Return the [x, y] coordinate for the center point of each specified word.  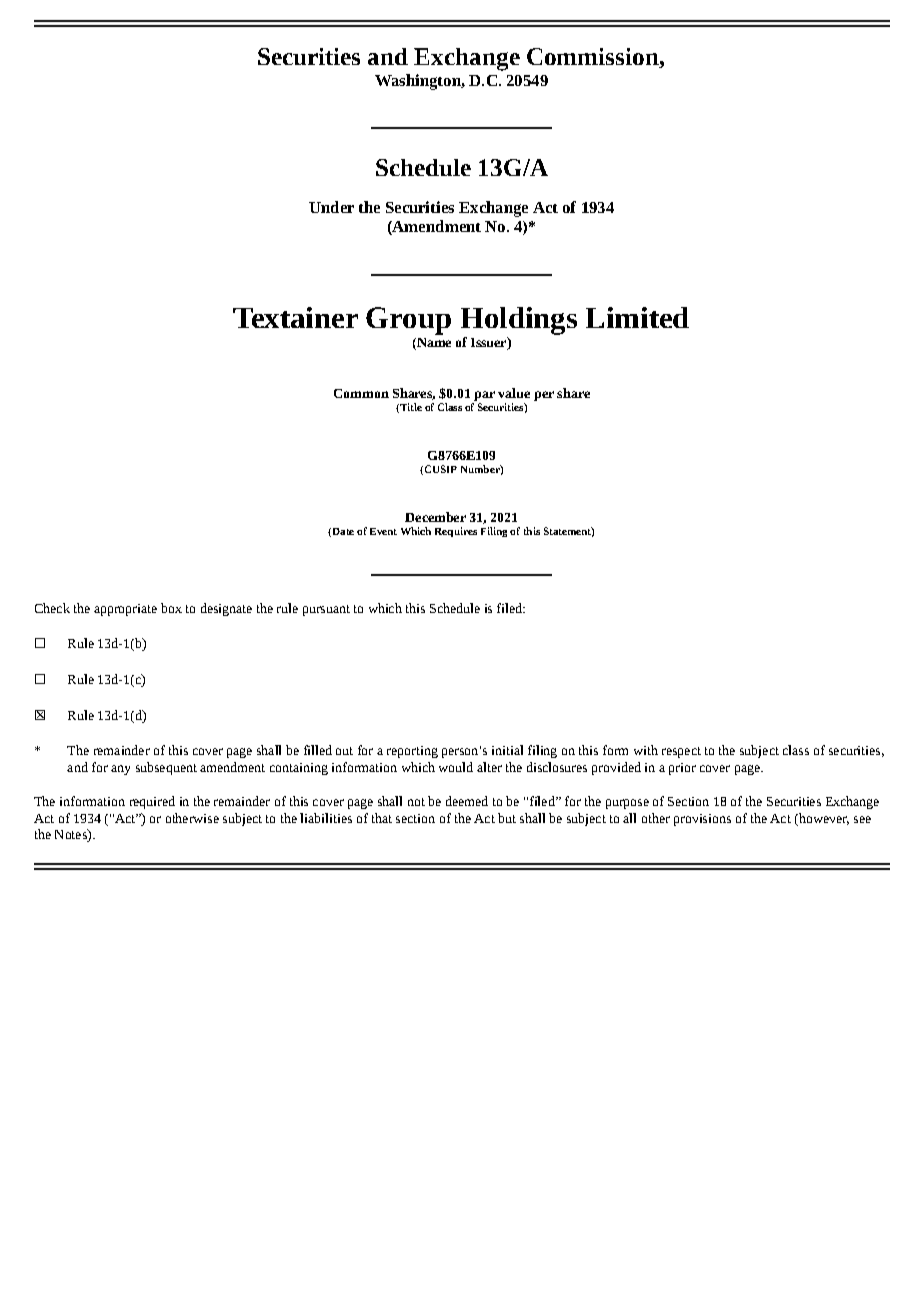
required [152, 802]
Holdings [519, 321]
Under [331, 207]
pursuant [326, 610]
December [435, 517]
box [171, 608]
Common [361, 393]
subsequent [166, 768]
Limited [637, 317]
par [484, 396]
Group [408, 321]
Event [383, 531]
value [514, 393]
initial [507, 750]
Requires [456, 532]
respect [681, 752]
